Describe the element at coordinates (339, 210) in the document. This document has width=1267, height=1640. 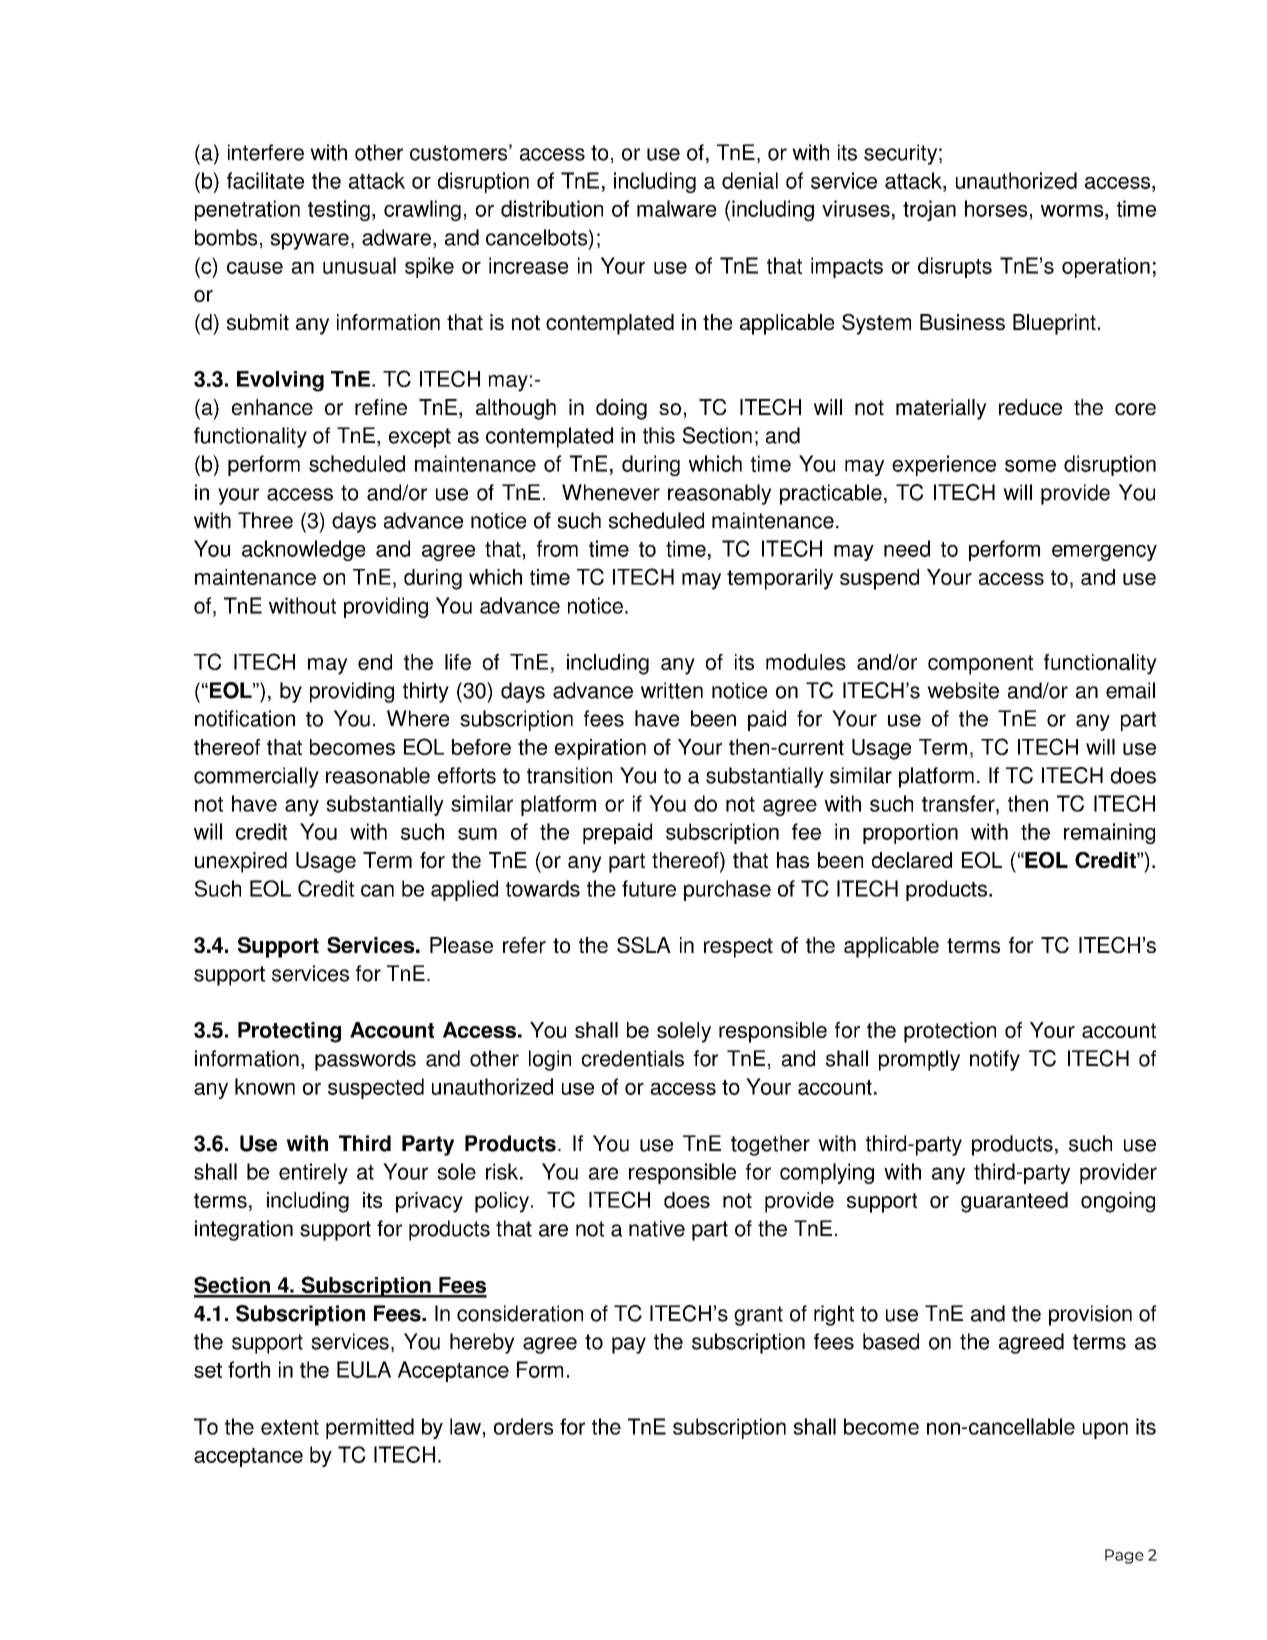
I see `testing` at that location.
